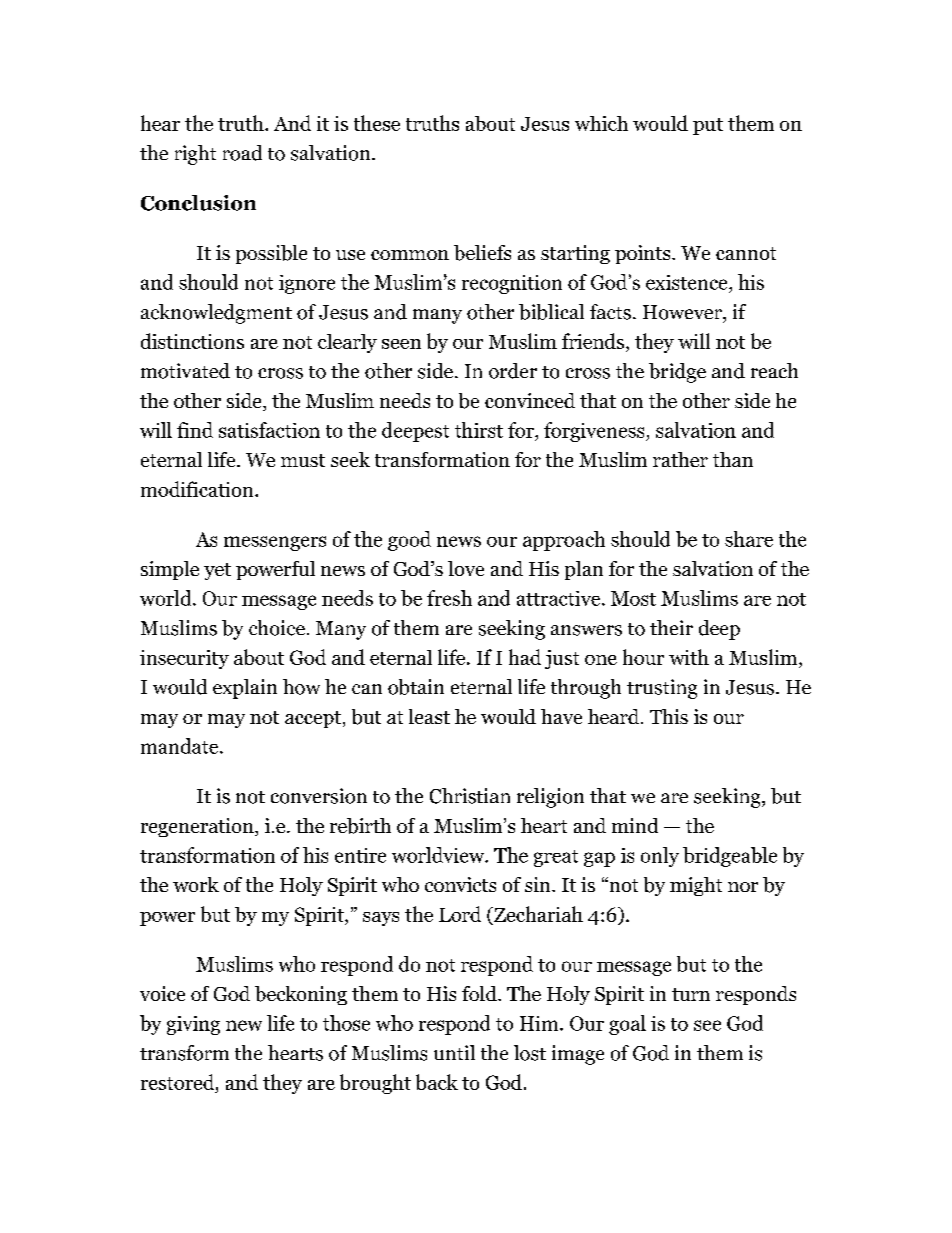 The height and width of the screenshot is (1233, 952). I want to click on giving, so click(193, 1025).
